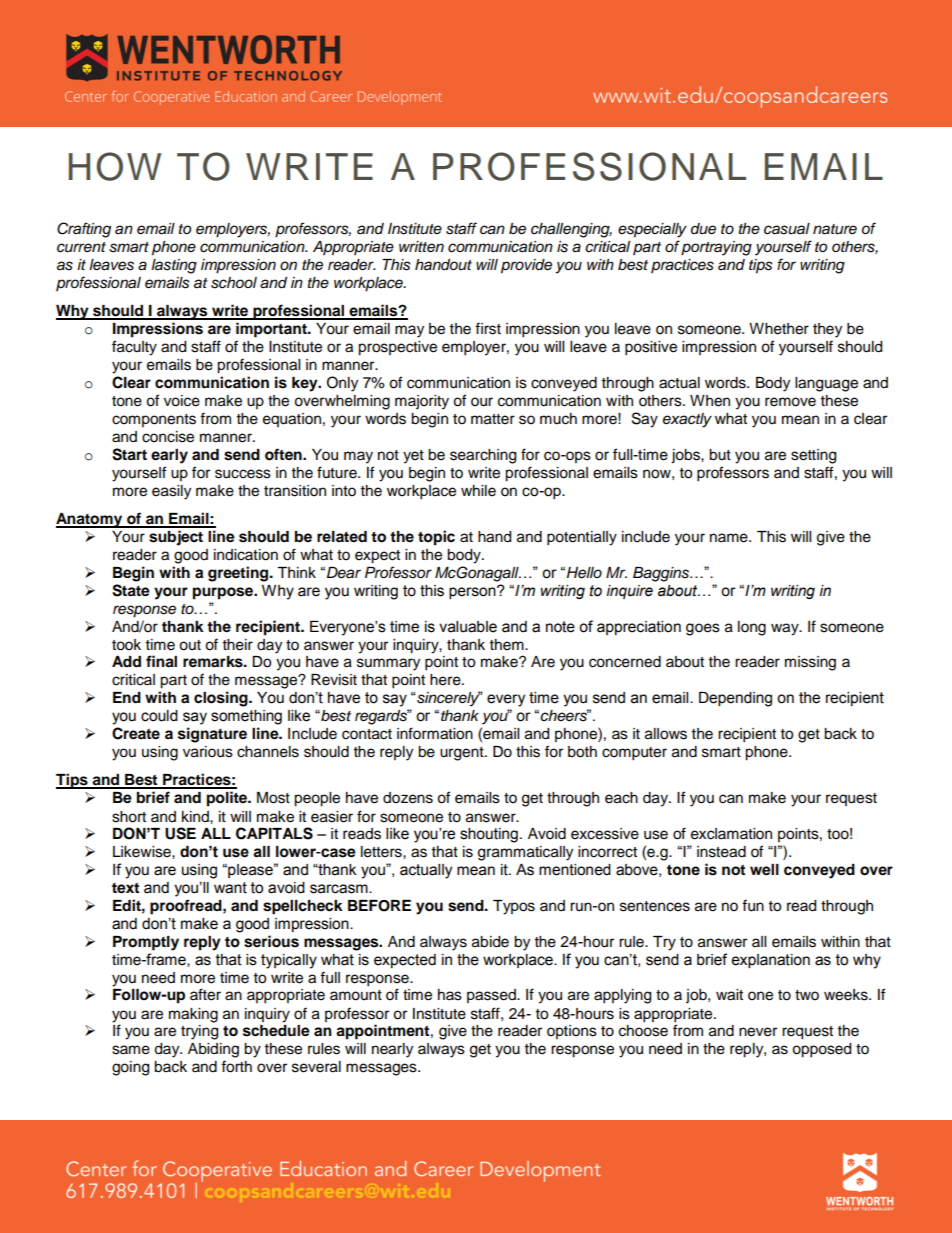 The height and width of the screenshot is (1233, 952). Describe the element at coordinates (199, 1032) in the screenshot. I see `trying` at that location.
